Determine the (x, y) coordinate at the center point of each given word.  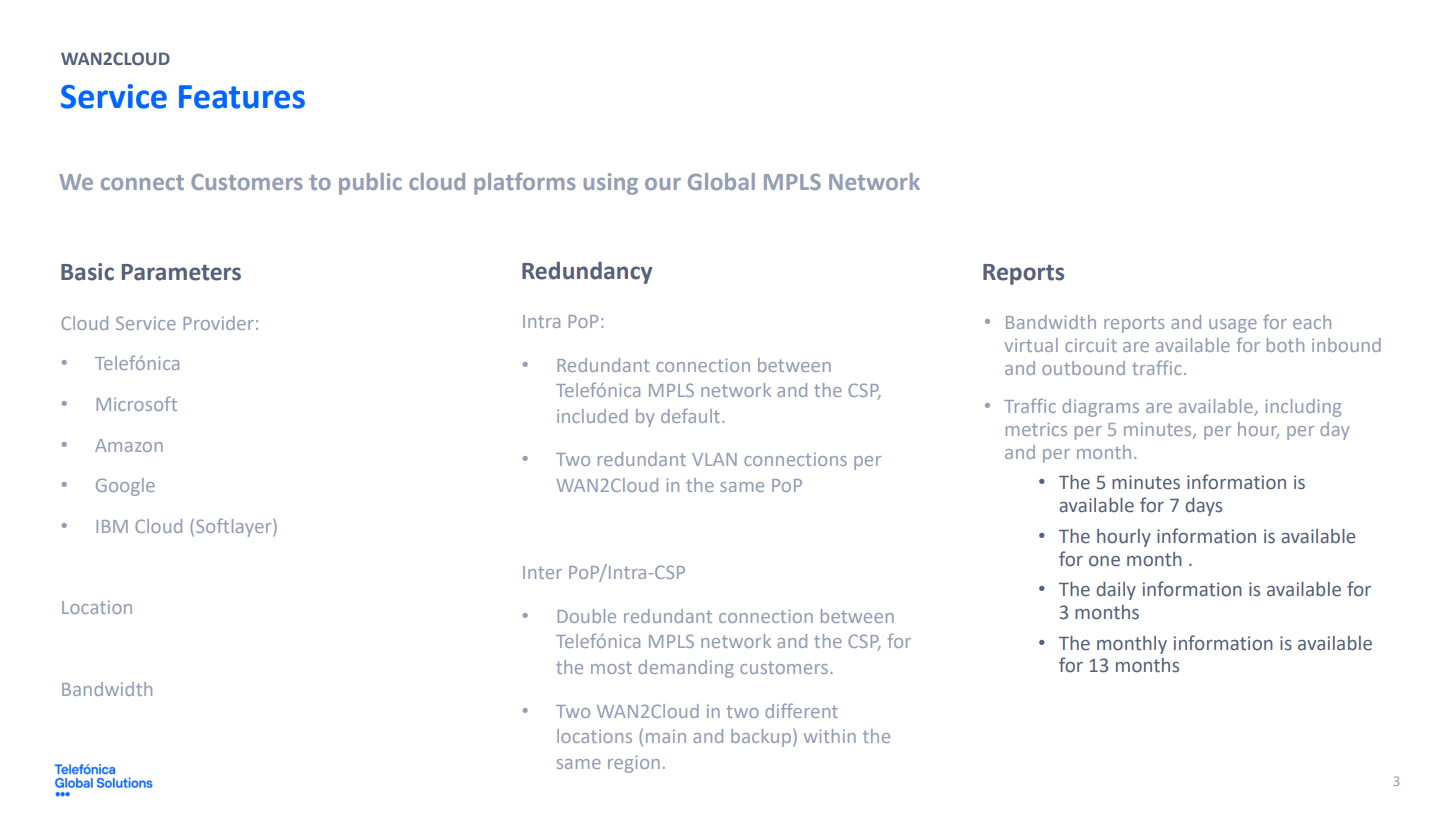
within (830, 736)
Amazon (129, 445)
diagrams (1100, 408)
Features (242, 97)
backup (761, 738)
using (611, 184)
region (634, 764)
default (692, 415)
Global (721, 181)
